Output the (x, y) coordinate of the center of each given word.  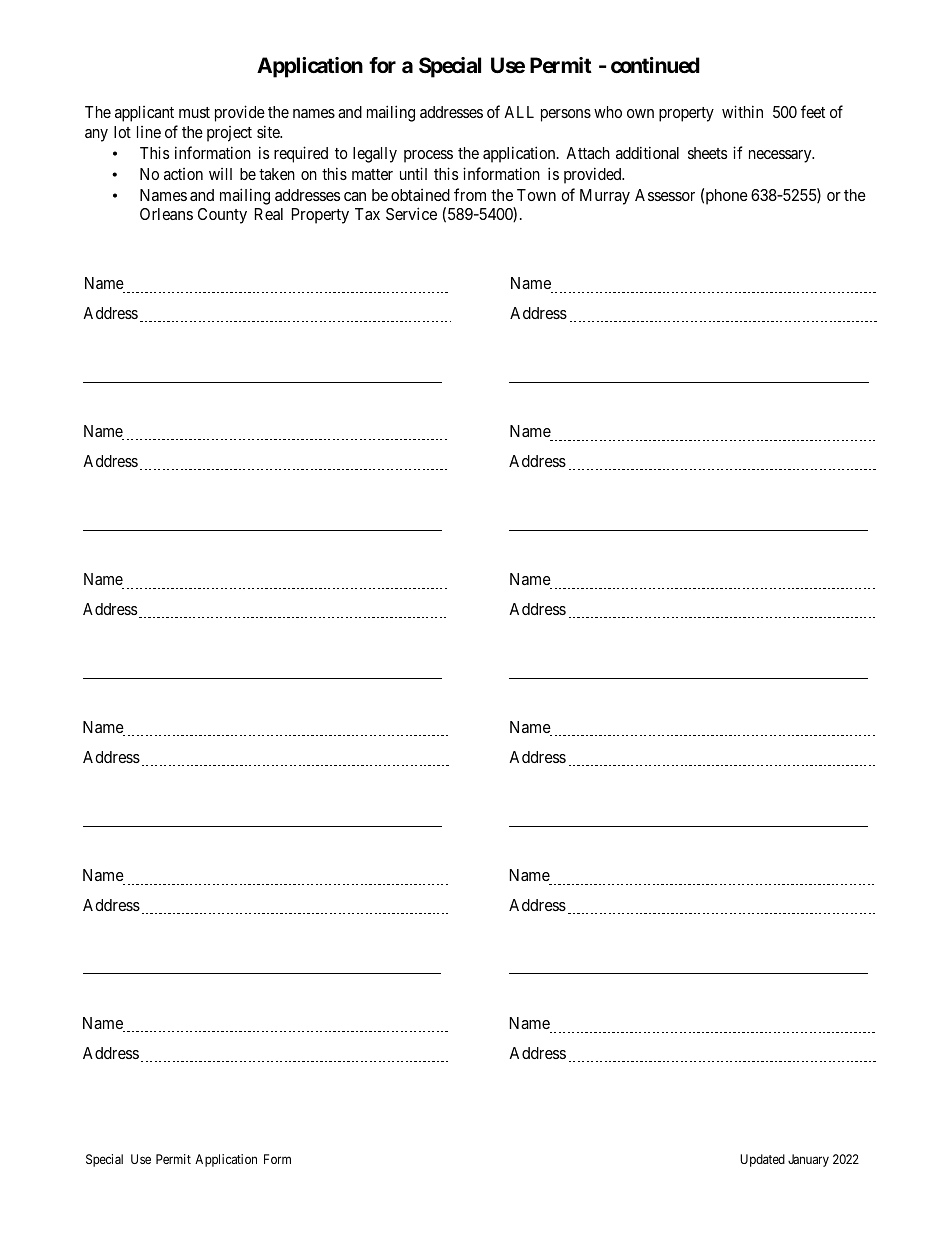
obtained (420, 195)
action (183, 174)
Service (411, 213)
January (808, 1160)
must (194, 112)
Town (536, 195)
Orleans (166, 214)
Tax (367, 214)
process (428, 156)
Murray (605, 197)
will (220, 174)
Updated (762, 1160)
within (742, 111)
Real (269, 214)
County (222, 216)
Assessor (665, 195)
